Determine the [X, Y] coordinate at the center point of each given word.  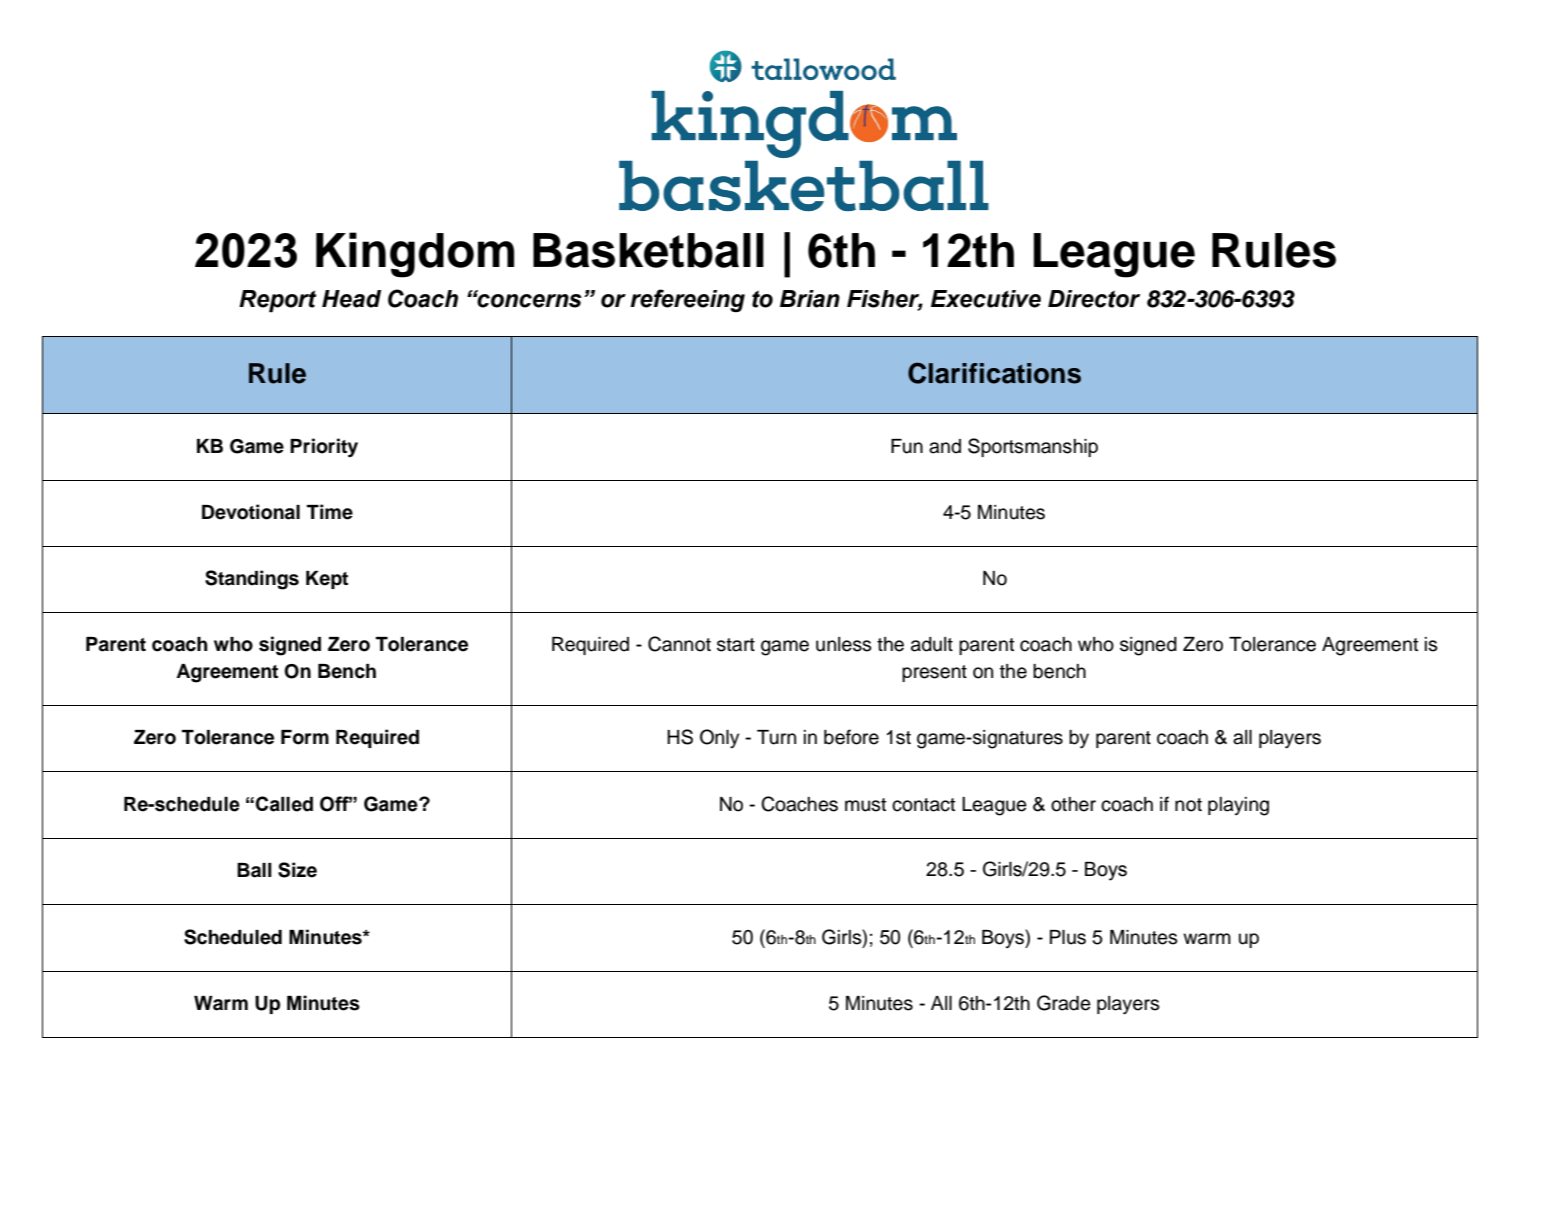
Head [351, 299]
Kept [327, 580]
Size [297, 870]
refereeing [687, 300]
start [736, 645]
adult [932, 644]
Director [1094, 299]
